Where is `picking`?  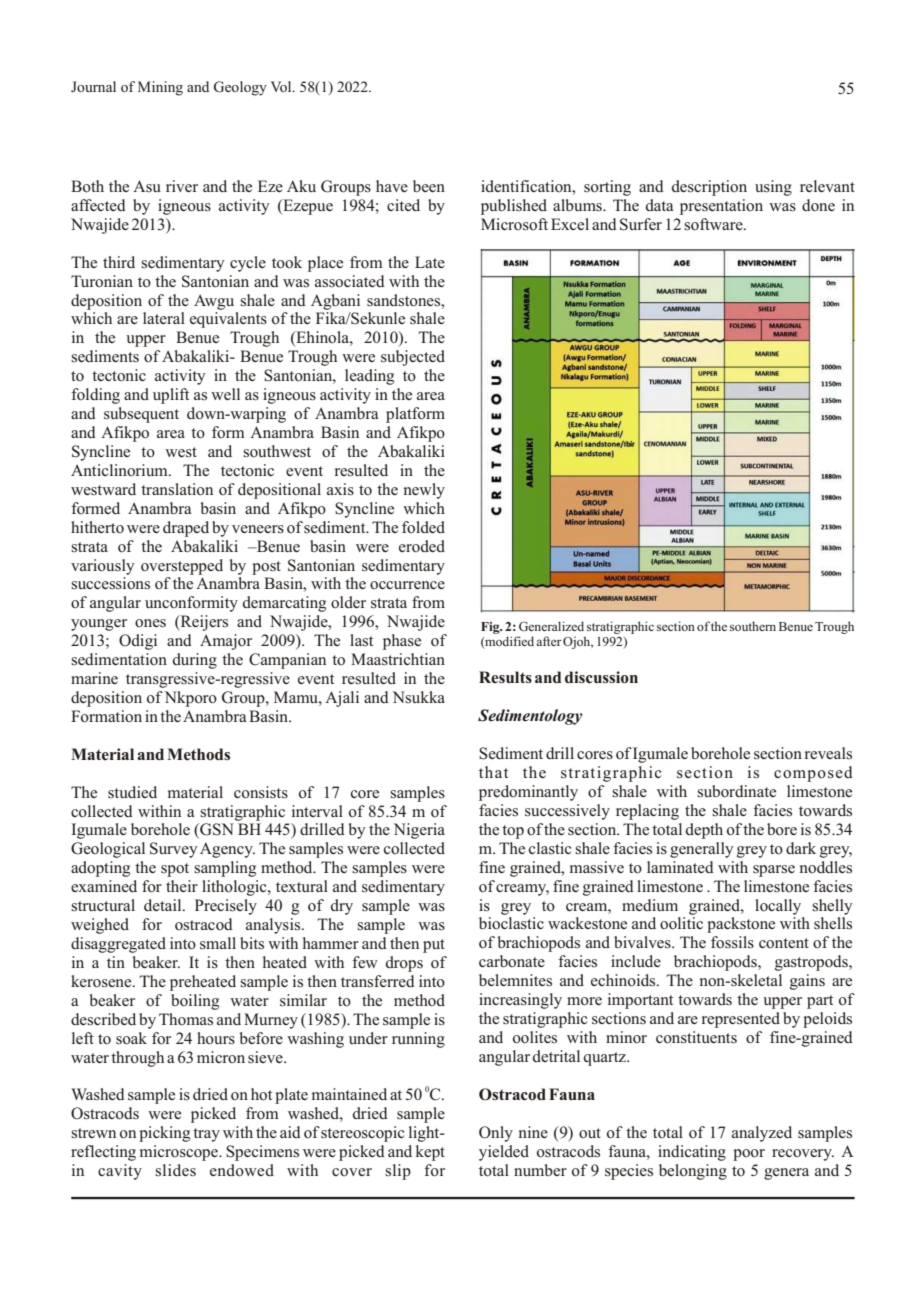
picking is located at coordinates (164, 1134).
